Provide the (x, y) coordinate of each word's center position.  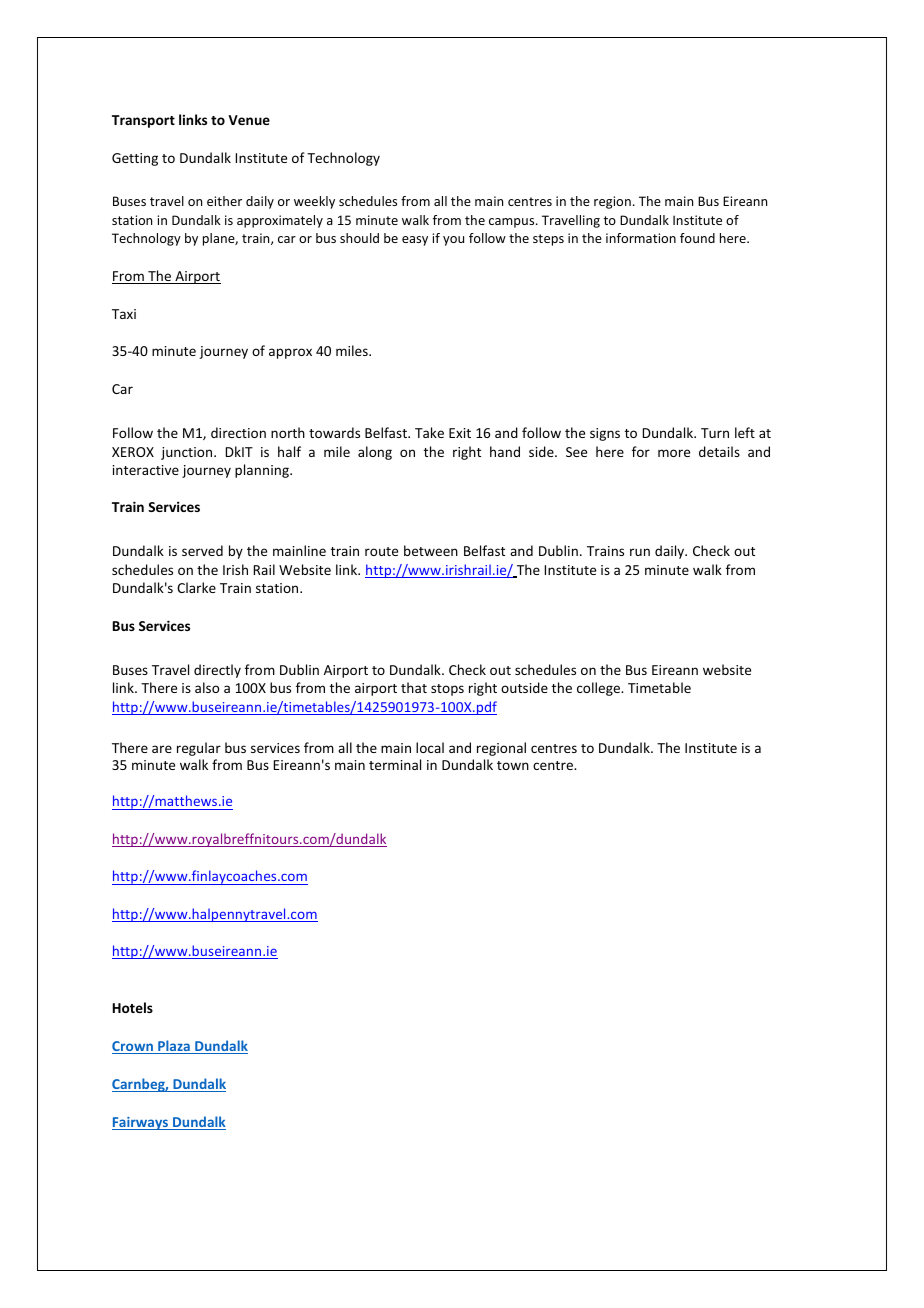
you (453, 241)
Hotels (133, 1007)
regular (199, 749)
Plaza (174, 1047)
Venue (249, 120)
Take (429, 432)
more (674, 453)
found (697, 238)
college (600, 689)
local (430, 747)
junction (188, 453)
